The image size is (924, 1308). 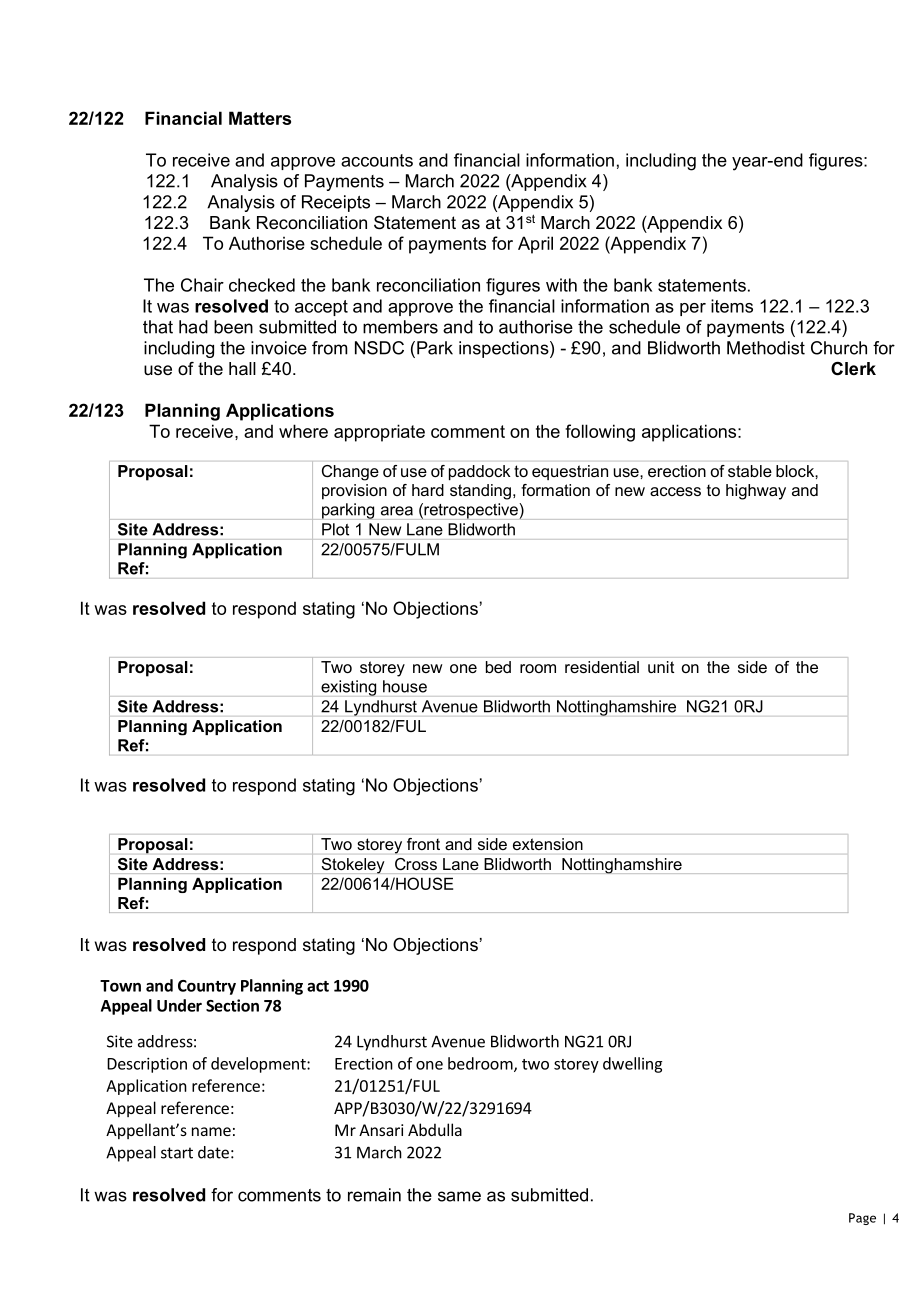 I want to click on Cross, so click(x=416, y=864).
